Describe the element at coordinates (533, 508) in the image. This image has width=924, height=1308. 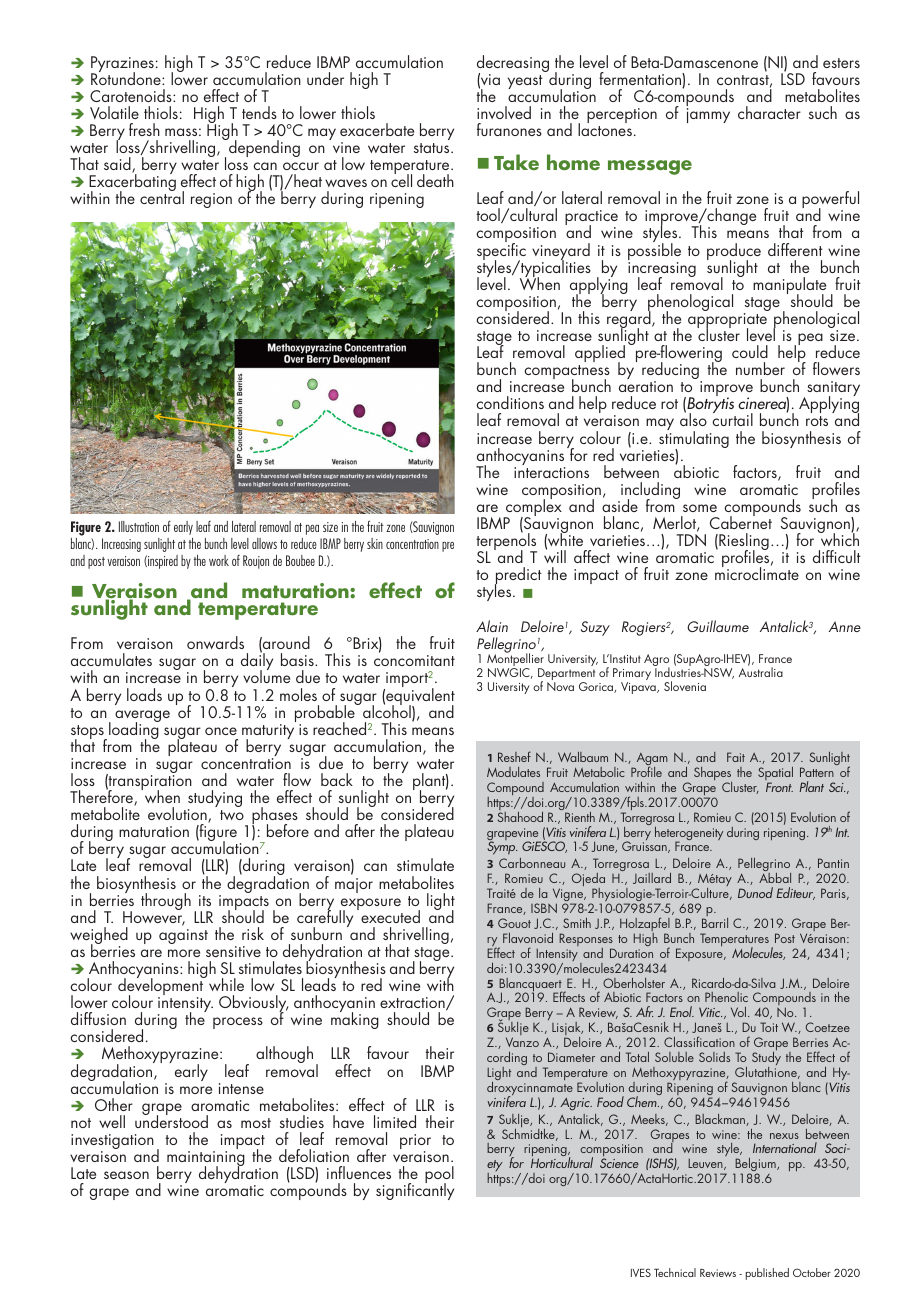
I see `complex` at that location.
